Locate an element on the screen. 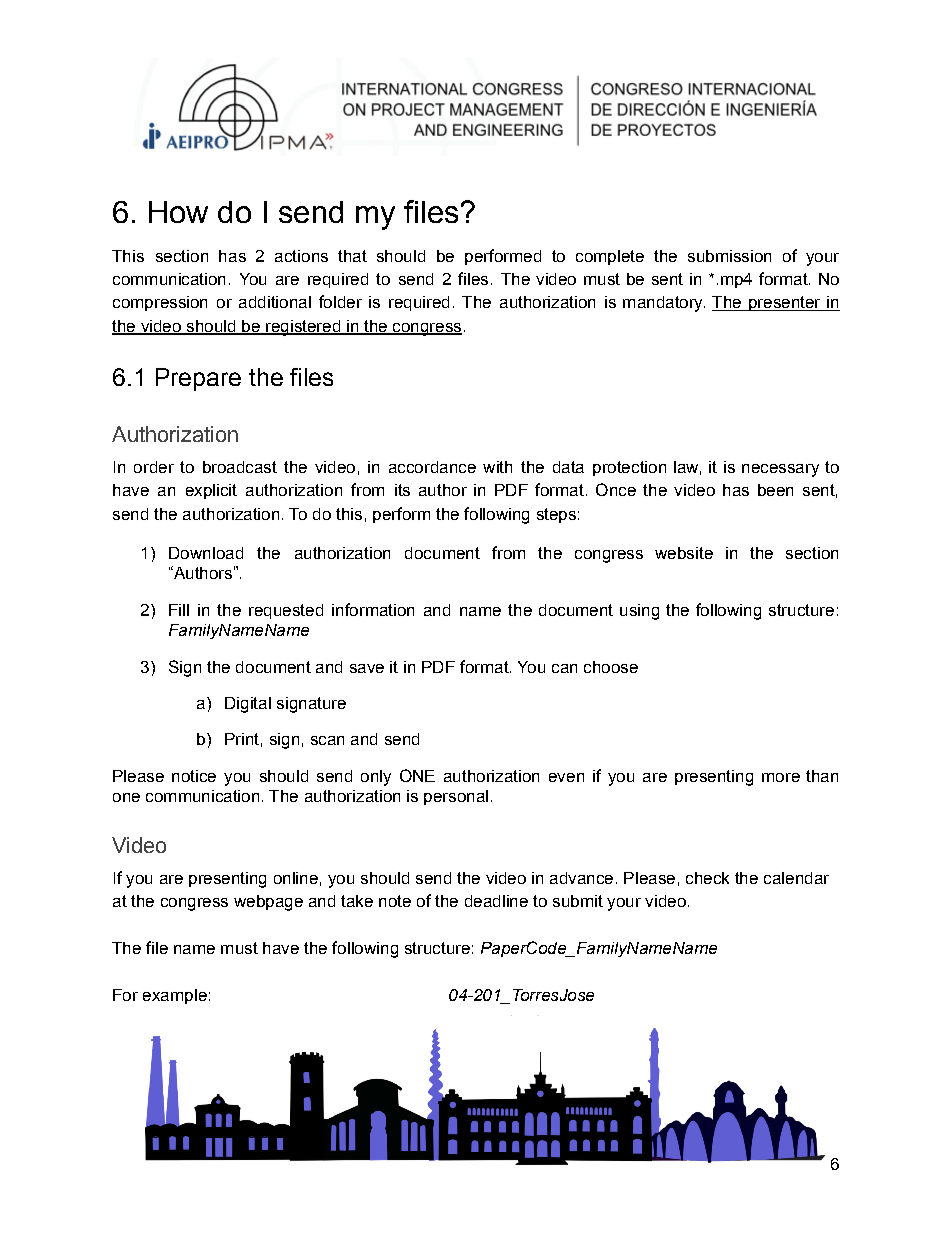 Image resolution: width=952 pixels, height=1233 pixels. with is located at coordinates (497, 467).
